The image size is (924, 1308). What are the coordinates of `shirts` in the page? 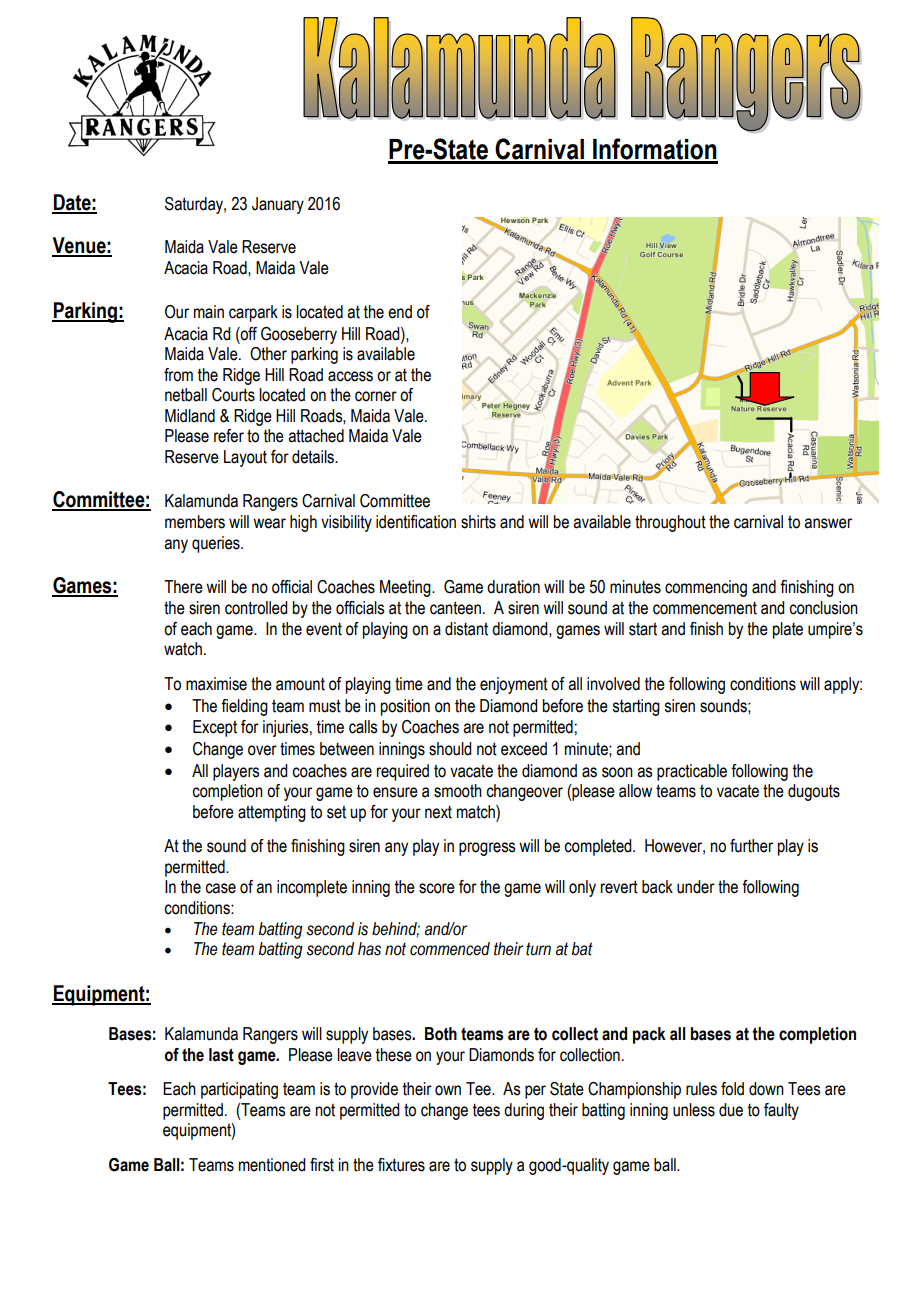 It's located at (478, 522).
